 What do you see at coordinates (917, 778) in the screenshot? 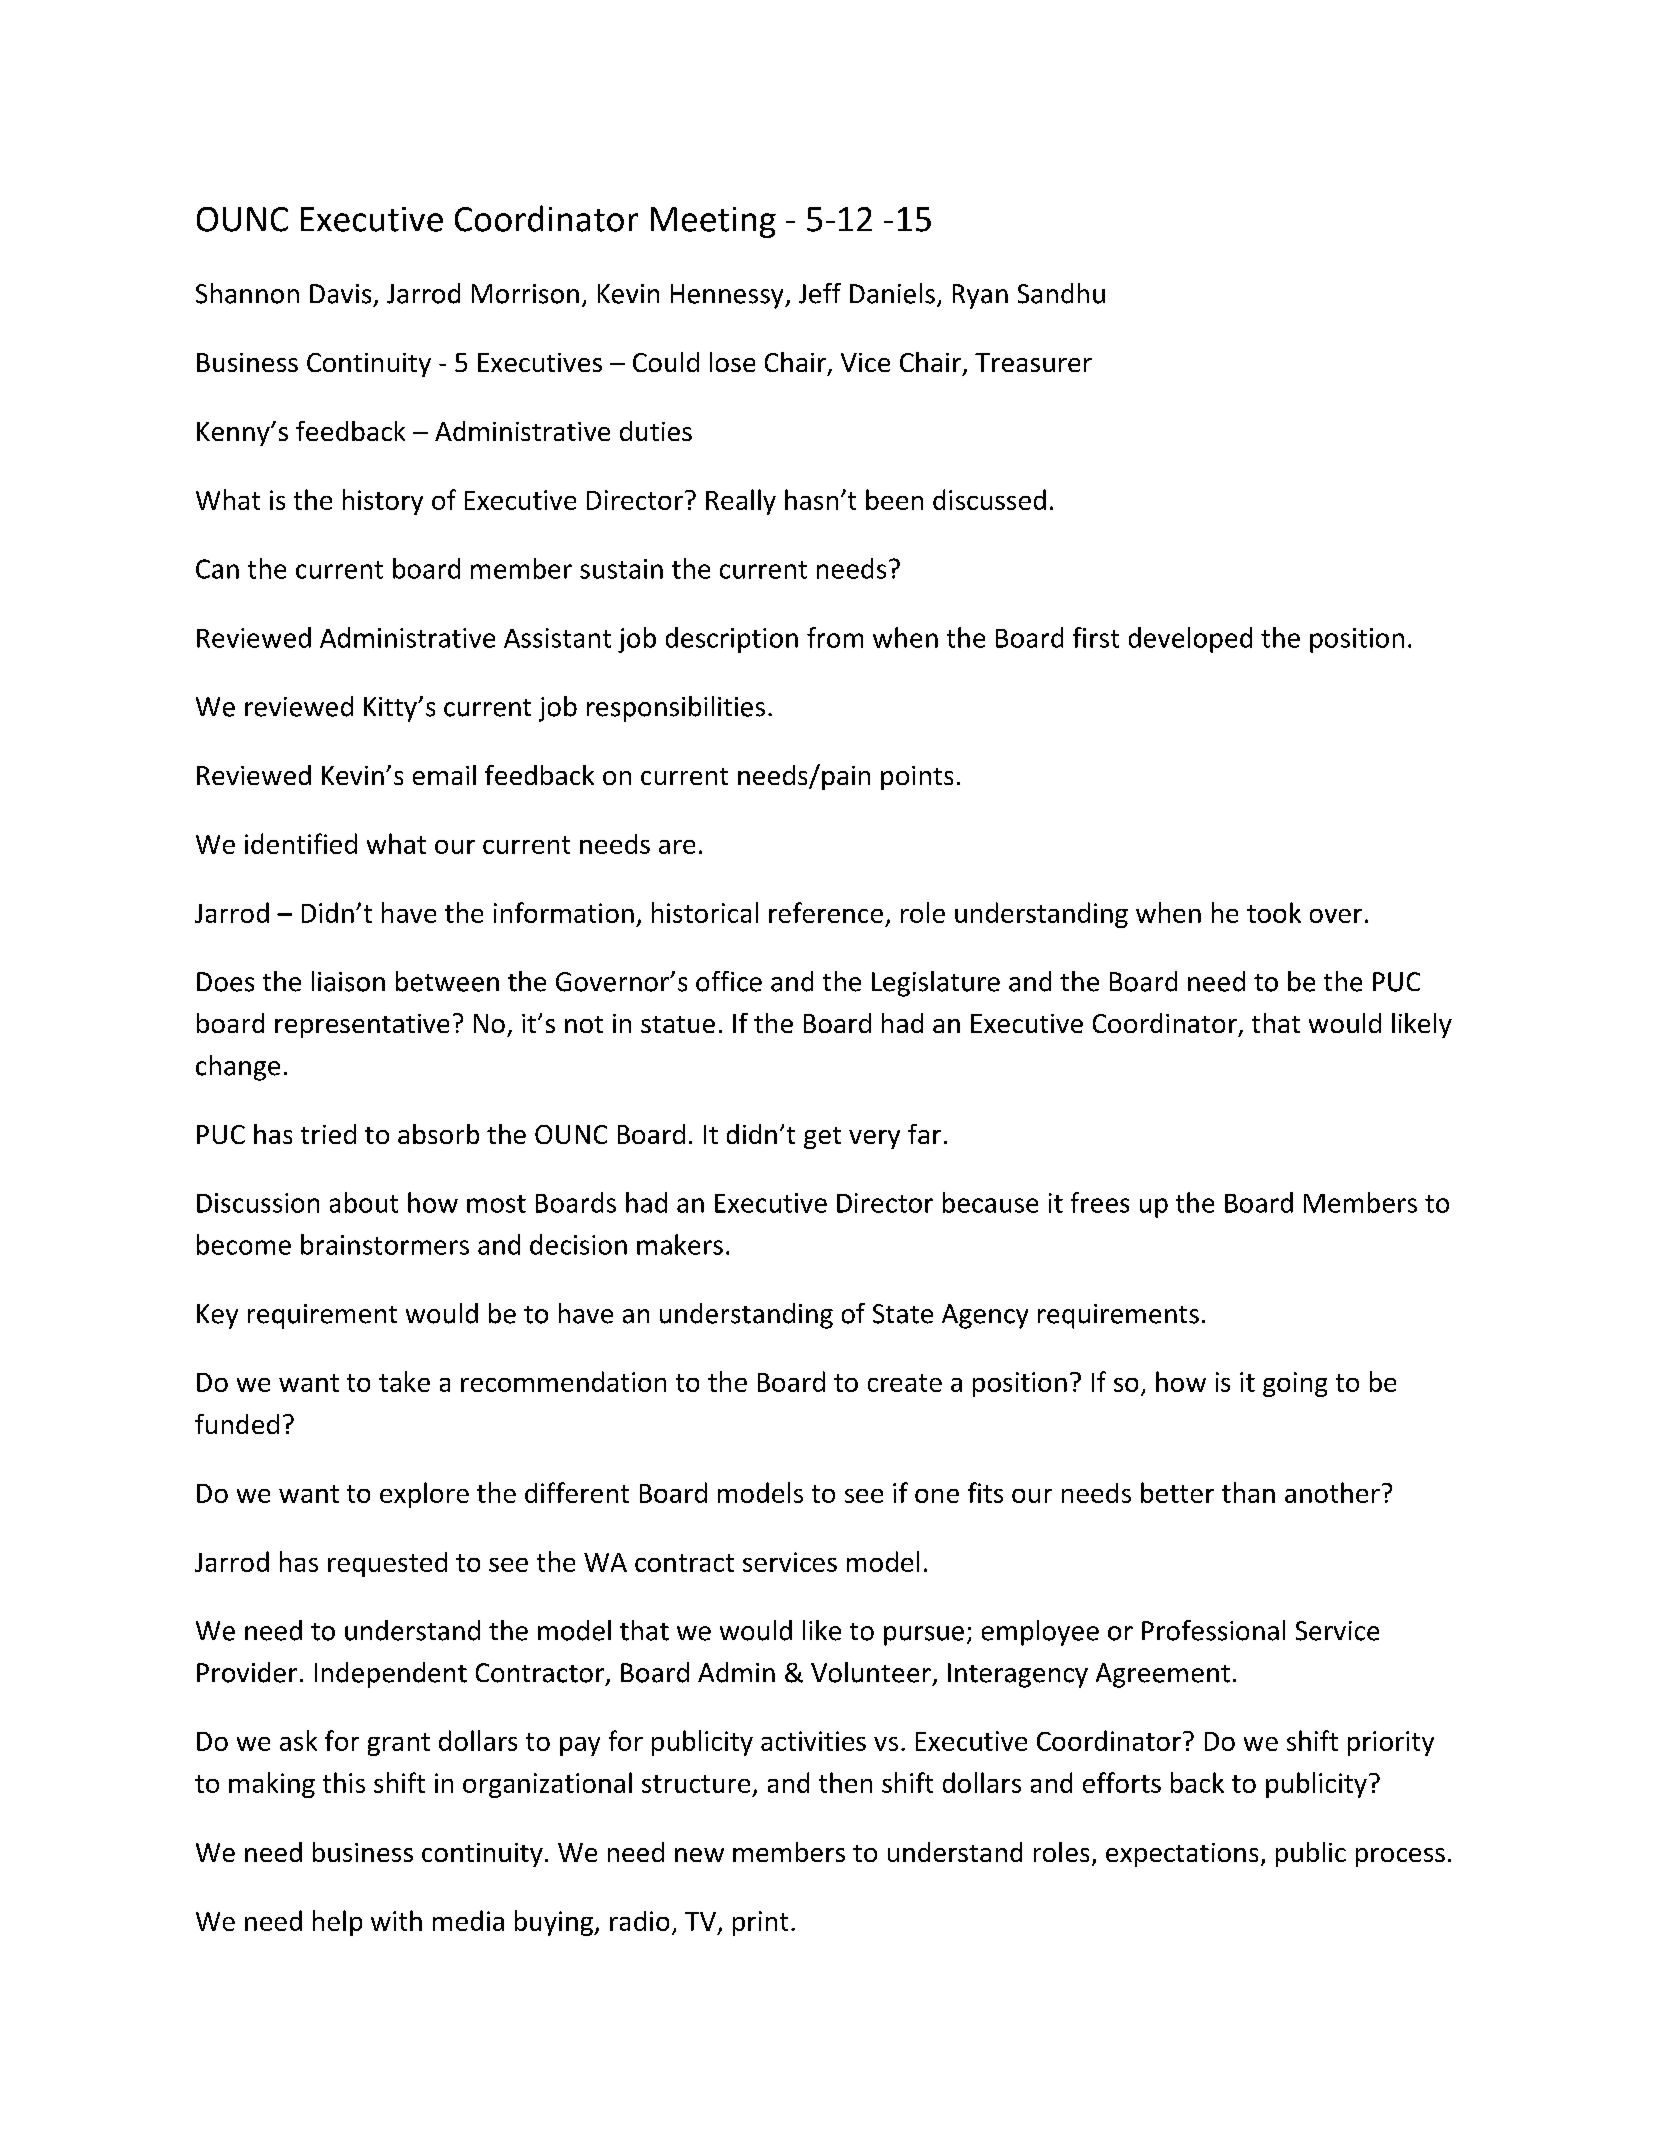
I see `points` at bounding box center [917, 778].
